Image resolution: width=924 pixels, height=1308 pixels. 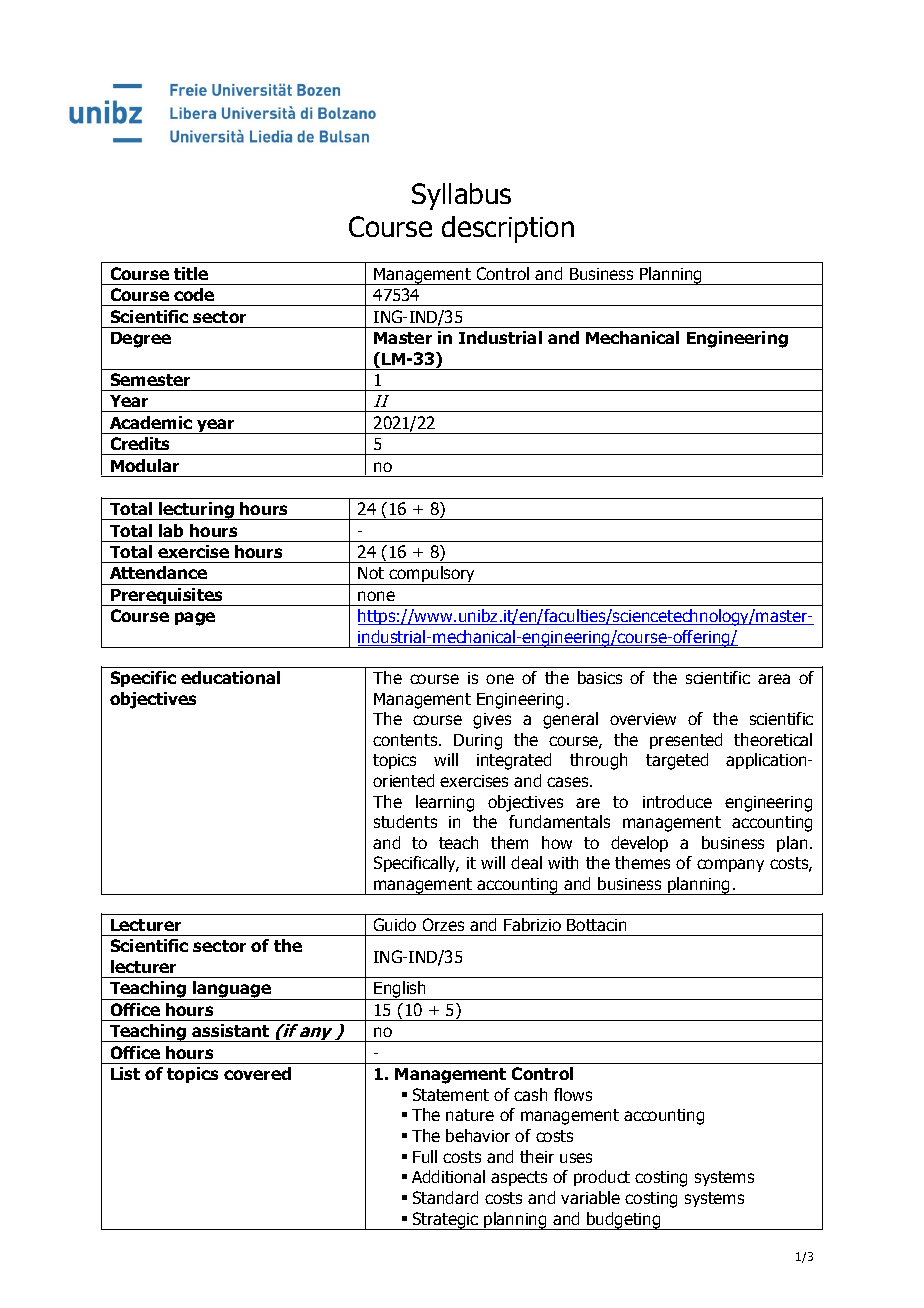 What do you see at coordinates (433, 575) in the screenshot?
I see `compulsory` at bounding box center [433, 575].
